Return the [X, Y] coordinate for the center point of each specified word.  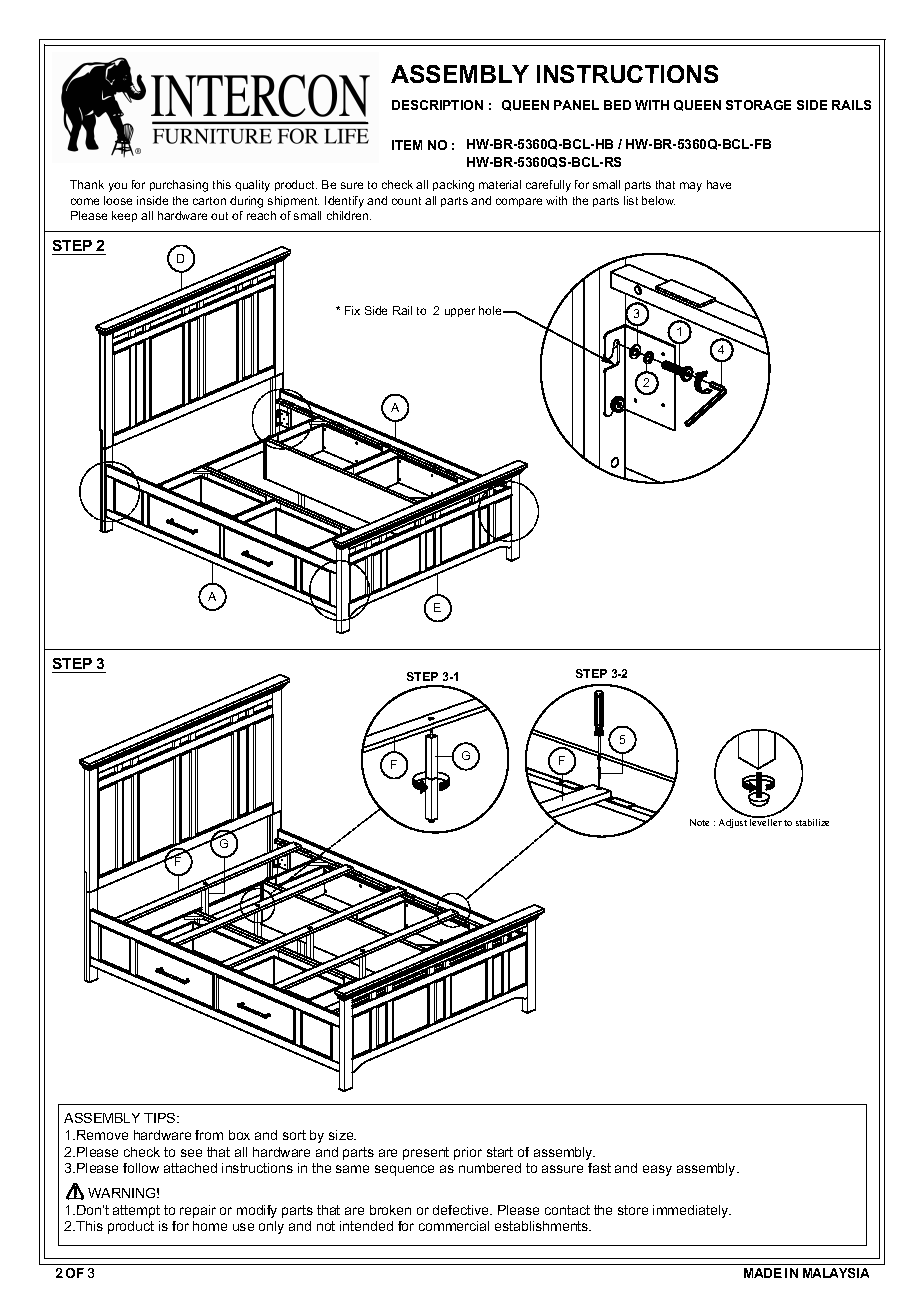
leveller [766, 821]
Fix [352, 310]
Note [699, 822]
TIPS [161, 1118]
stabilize [812, 822]
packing [453, 186]
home [210, 1226]
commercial [454, 1226]
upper [460, 312]
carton [209, 201]
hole [491, 310]
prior [468, 1153]
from [209, 1135]
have [719, 184]
